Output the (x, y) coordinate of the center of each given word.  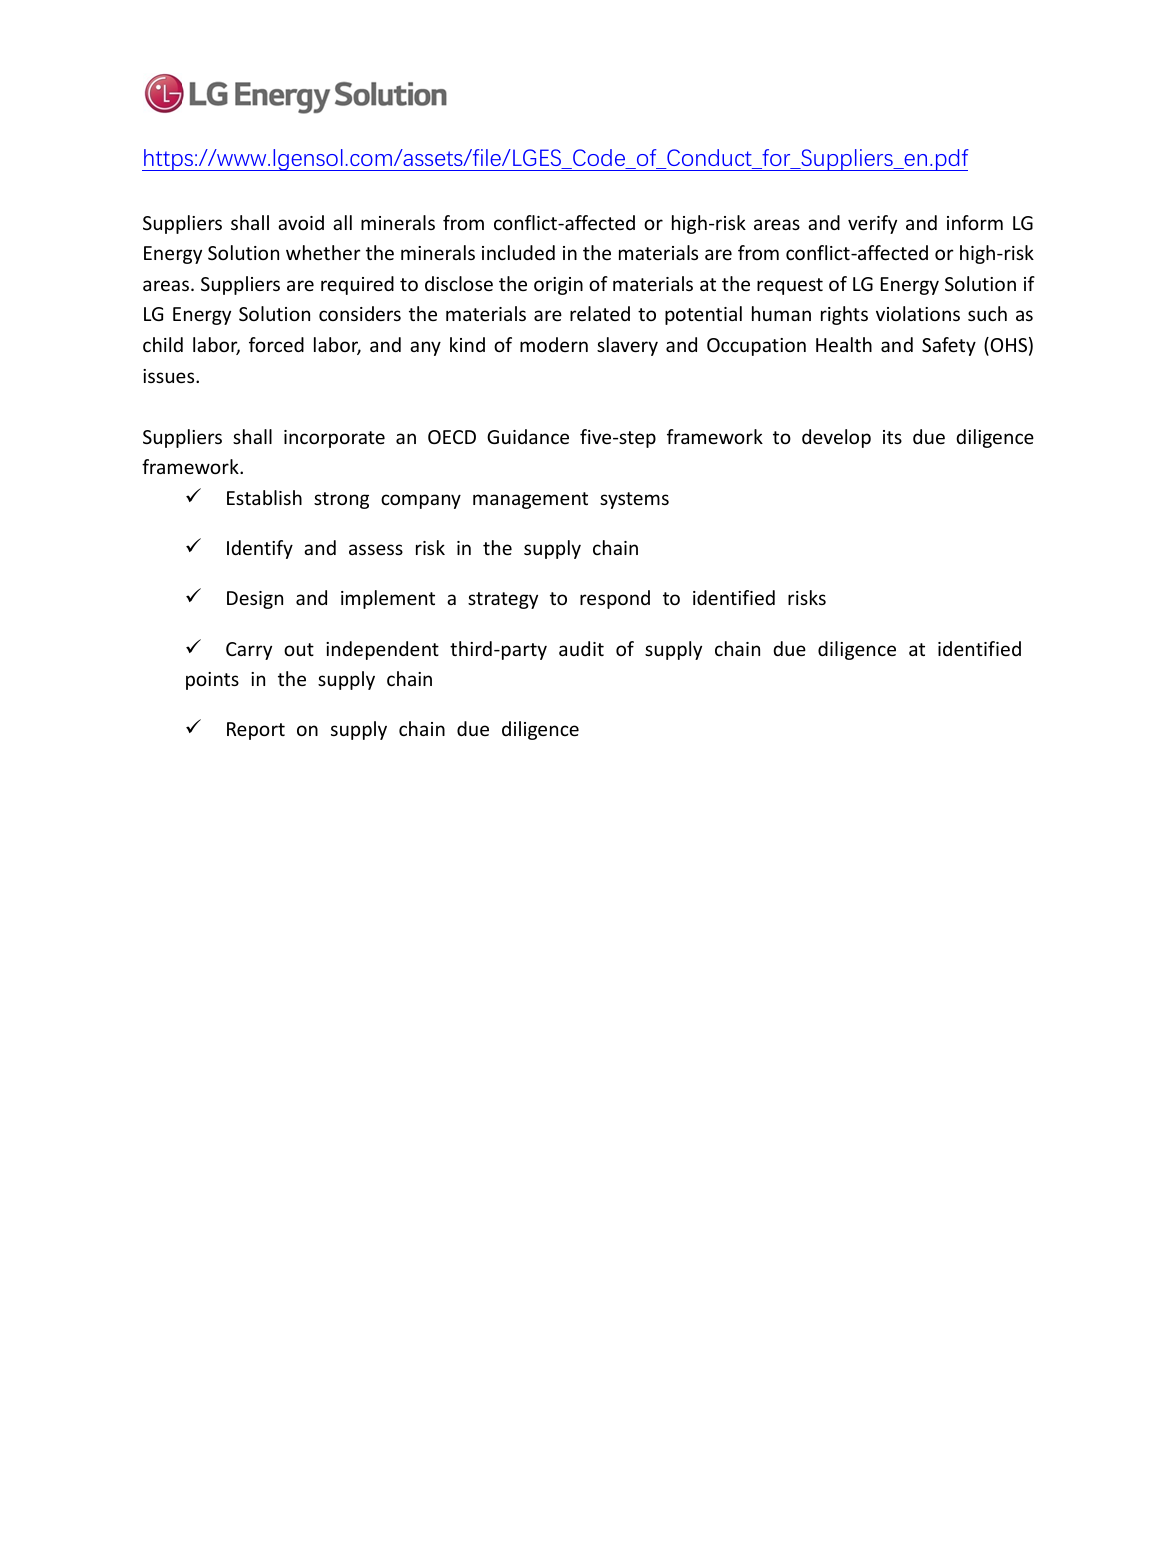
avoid (301, 222)
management (530, 500)
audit (581, 648)
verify (872, 224)
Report (256, 731)
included (518, 252)
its (892, 437)
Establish (264, 497)
